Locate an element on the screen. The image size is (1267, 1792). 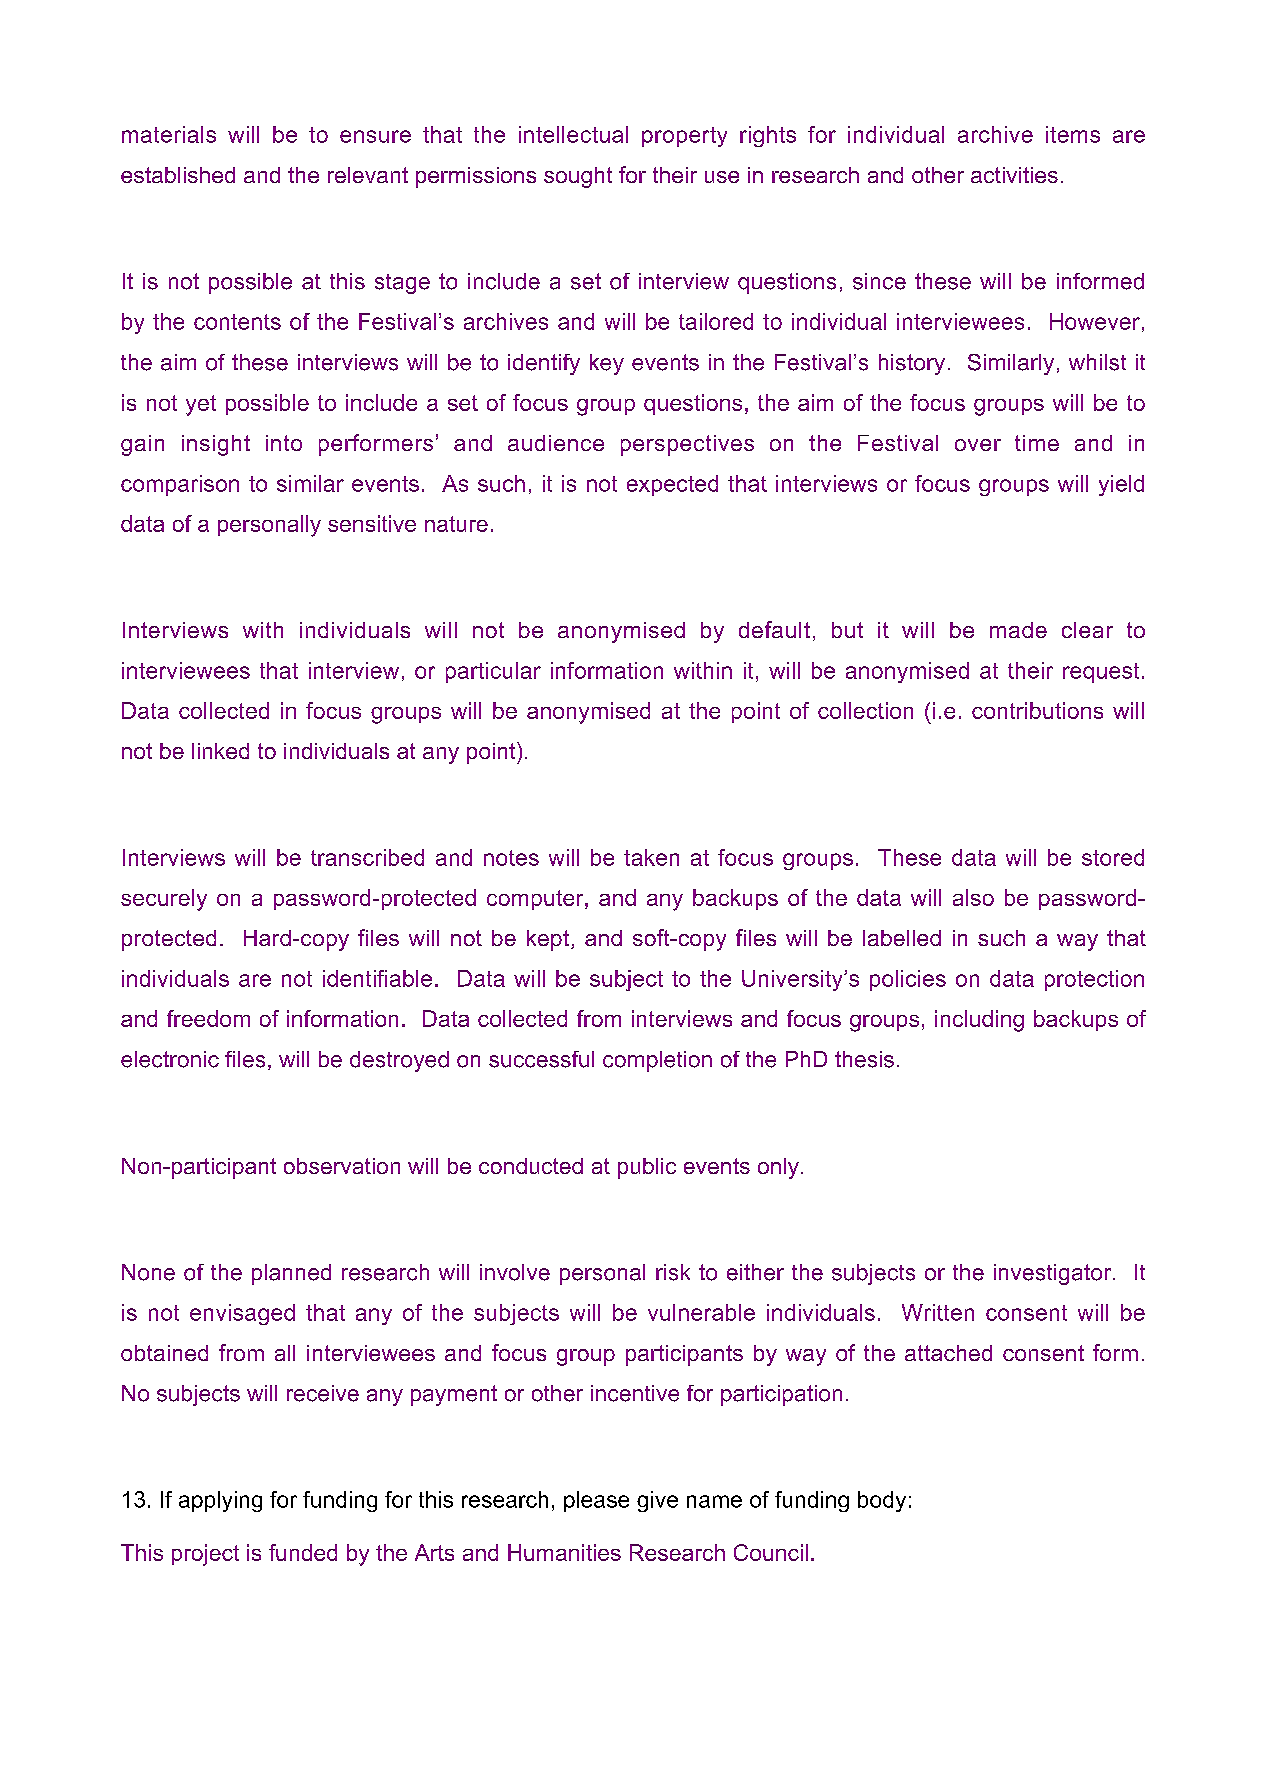
including is located at coordinates (979, 1021).
